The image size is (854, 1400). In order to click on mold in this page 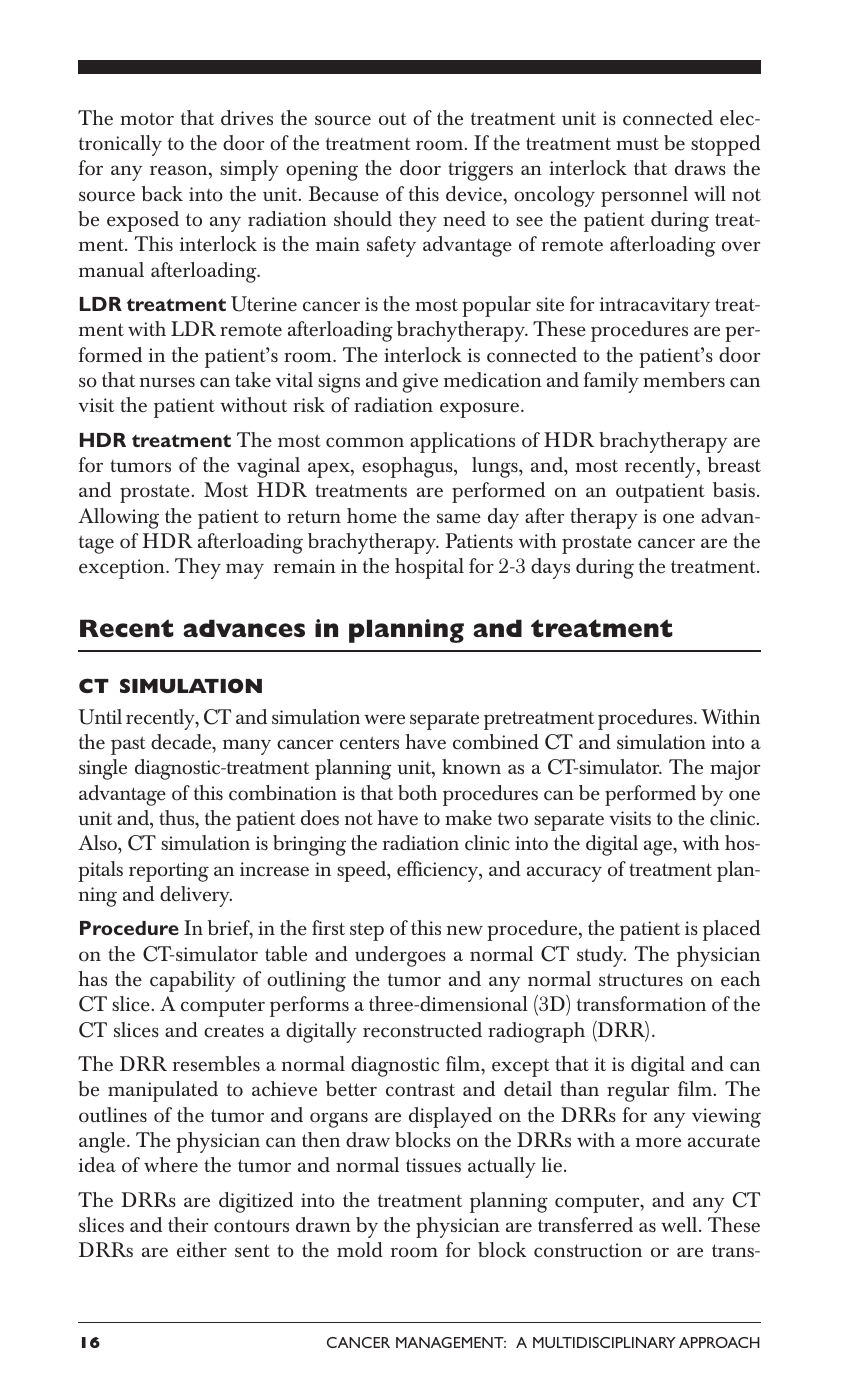, I will do `click(360, 1250)`.
